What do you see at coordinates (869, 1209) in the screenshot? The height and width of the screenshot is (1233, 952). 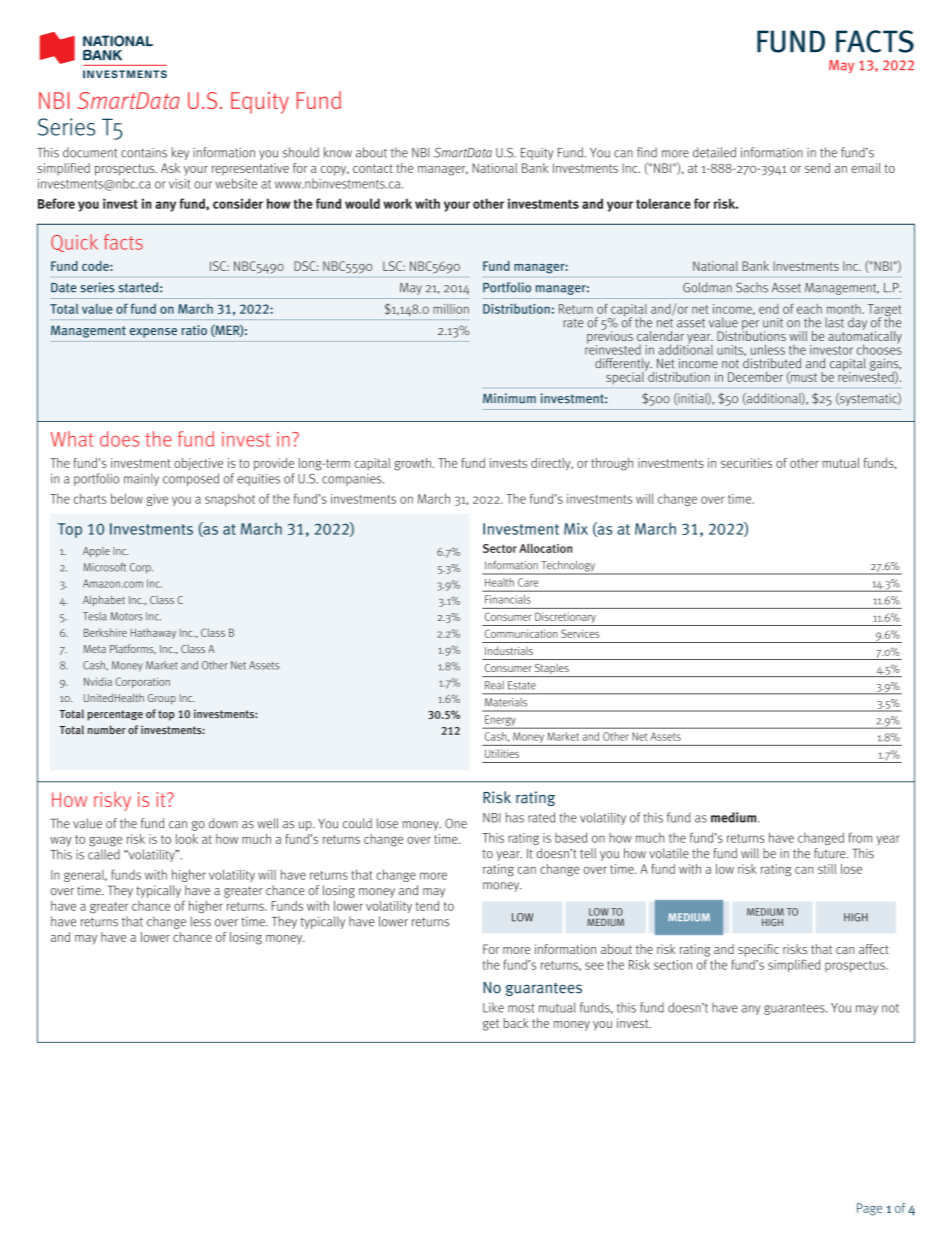 I see `Page` at bounding box center [869, 1209].
